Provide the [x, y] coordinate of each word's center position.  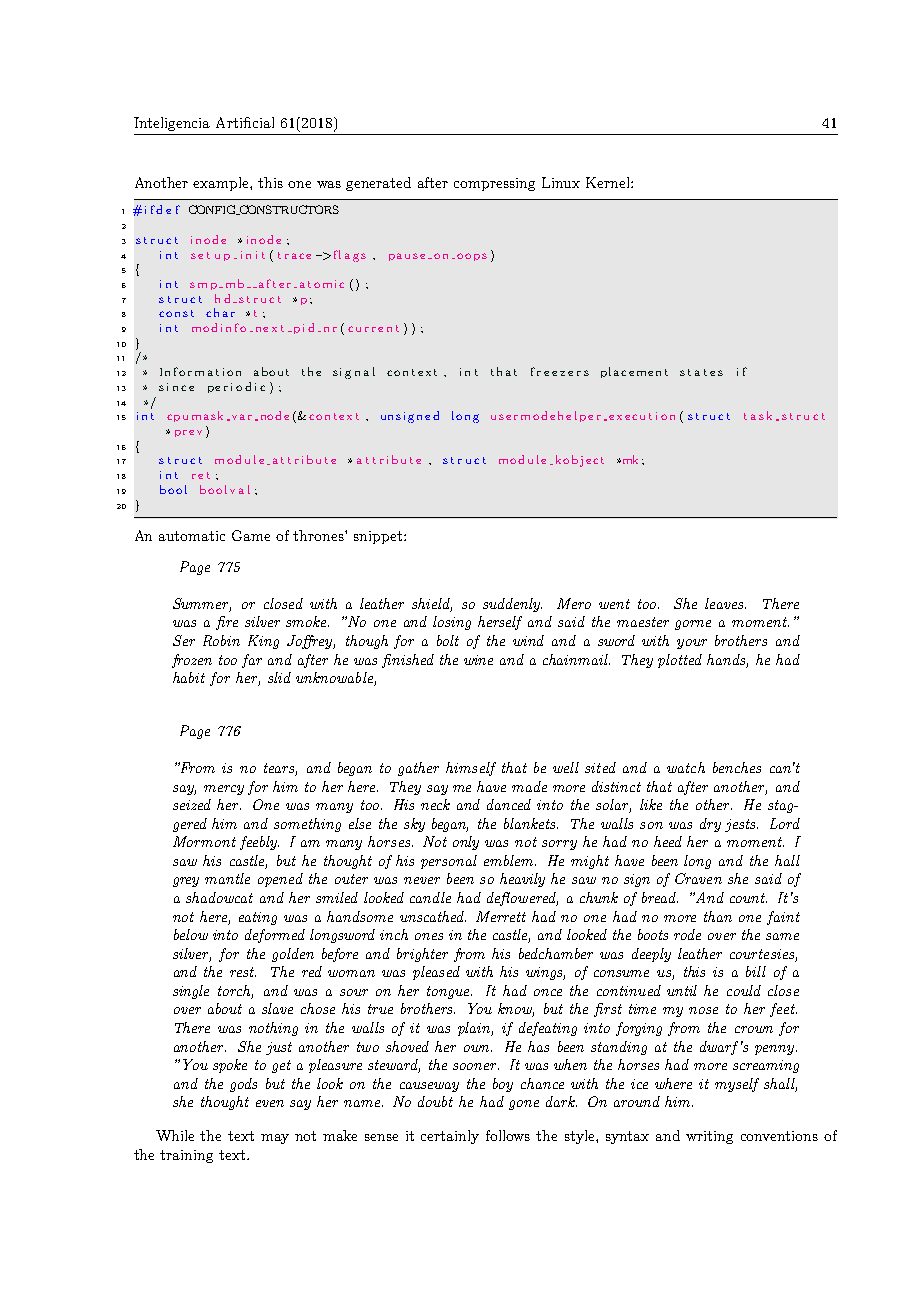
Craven [698, 878]
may [275, 1139]
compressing [494, 184]
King [263, 642]
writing [709, 1137]
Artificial [245, 122]
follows [508, 1135]
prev [188, 433]
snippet [379, 537]
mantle [227, 878]
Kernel [609, 182]
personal [449, 862]
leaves [725, 603]
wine [478, 660]
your [692, 644]
